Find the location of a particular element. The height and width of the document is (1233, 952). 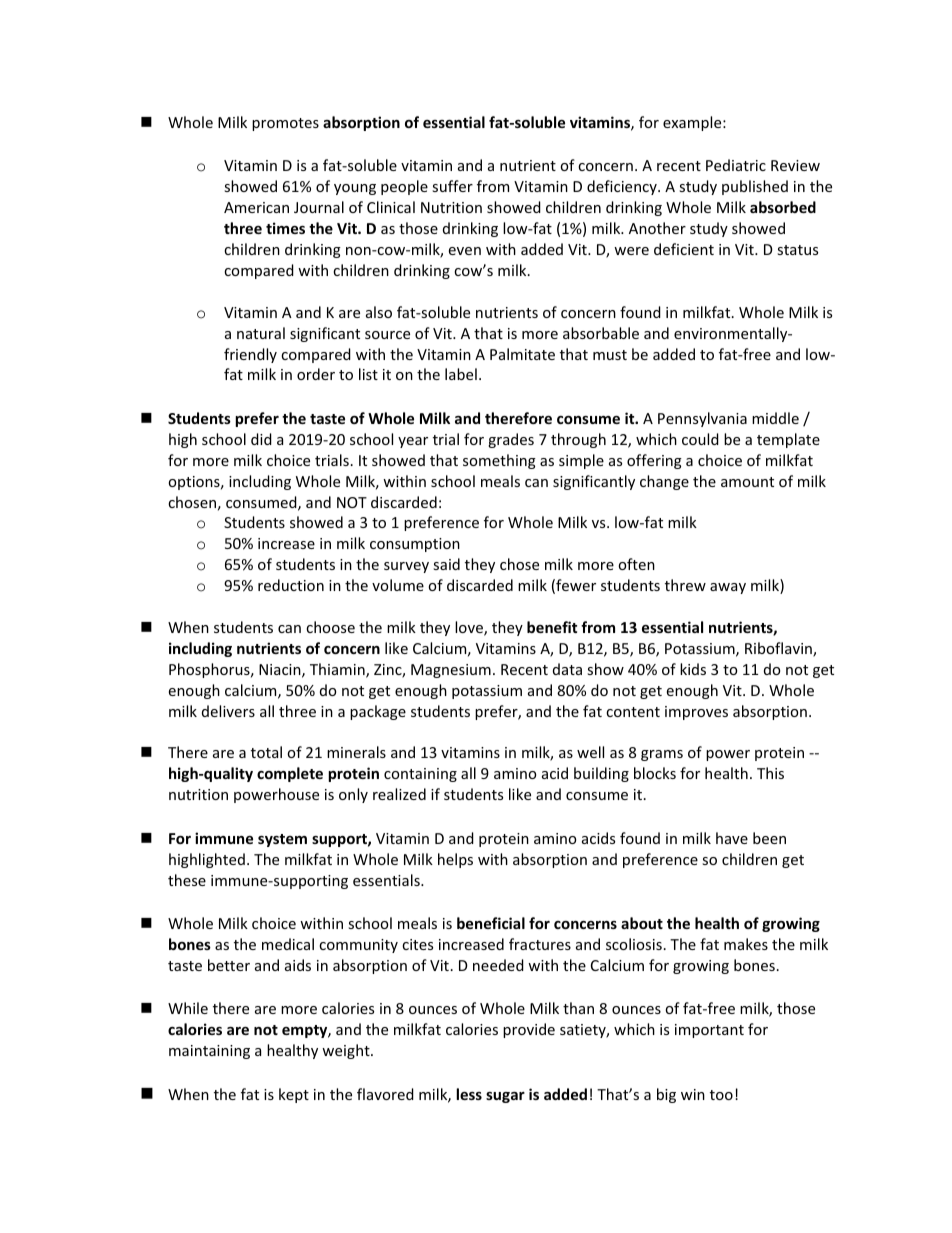

suffer is located at coordinates (452, 186).
